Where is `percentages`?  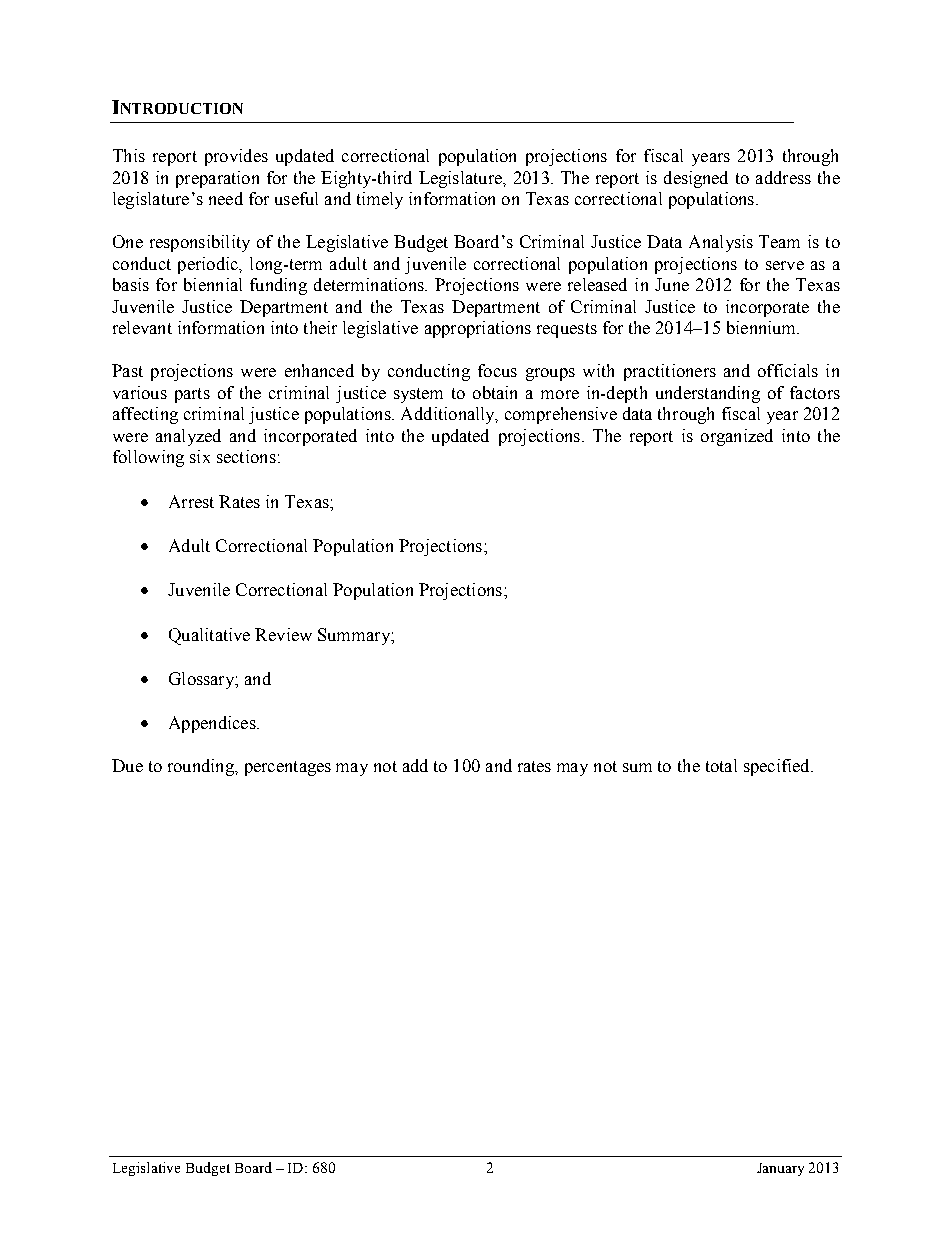 percentages is located at coordinates (288, 768).
